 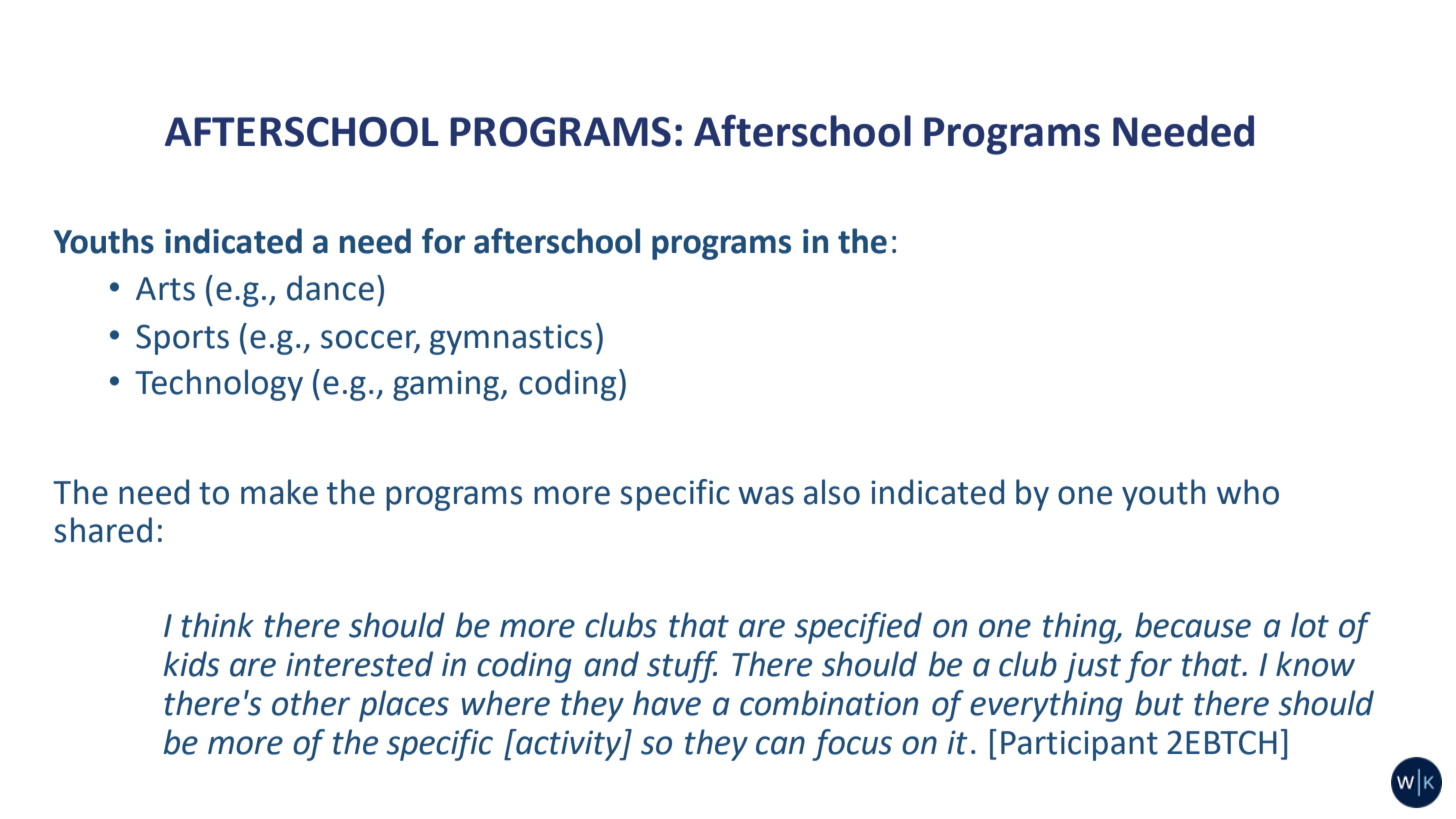 What do you see at coordinates (1079, 745) in the image?
I see `Participant` at bounding box center [1079, 745].
